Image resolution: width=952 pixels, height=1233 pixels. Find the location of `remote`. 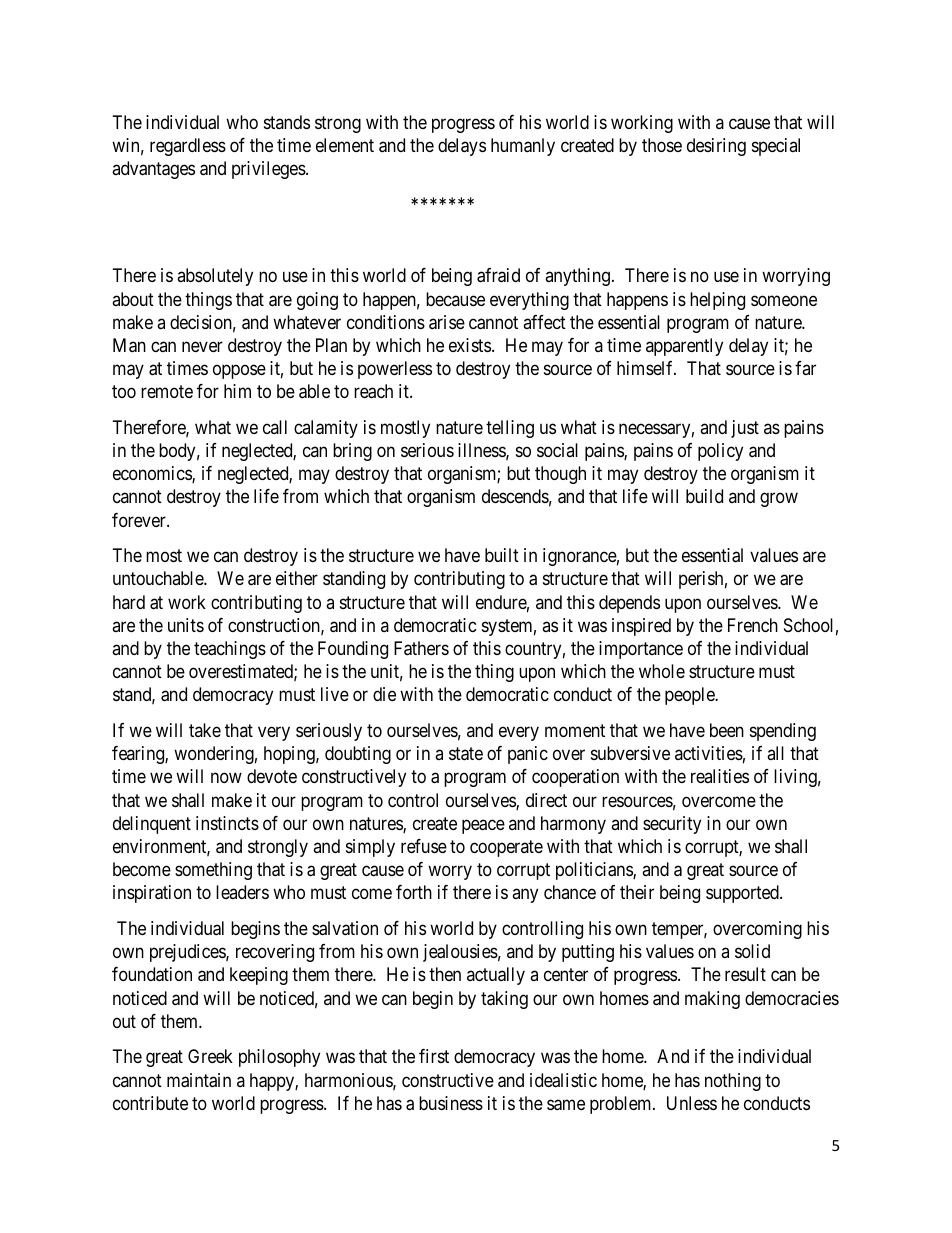

remote is located at coordinates (167, 391).
